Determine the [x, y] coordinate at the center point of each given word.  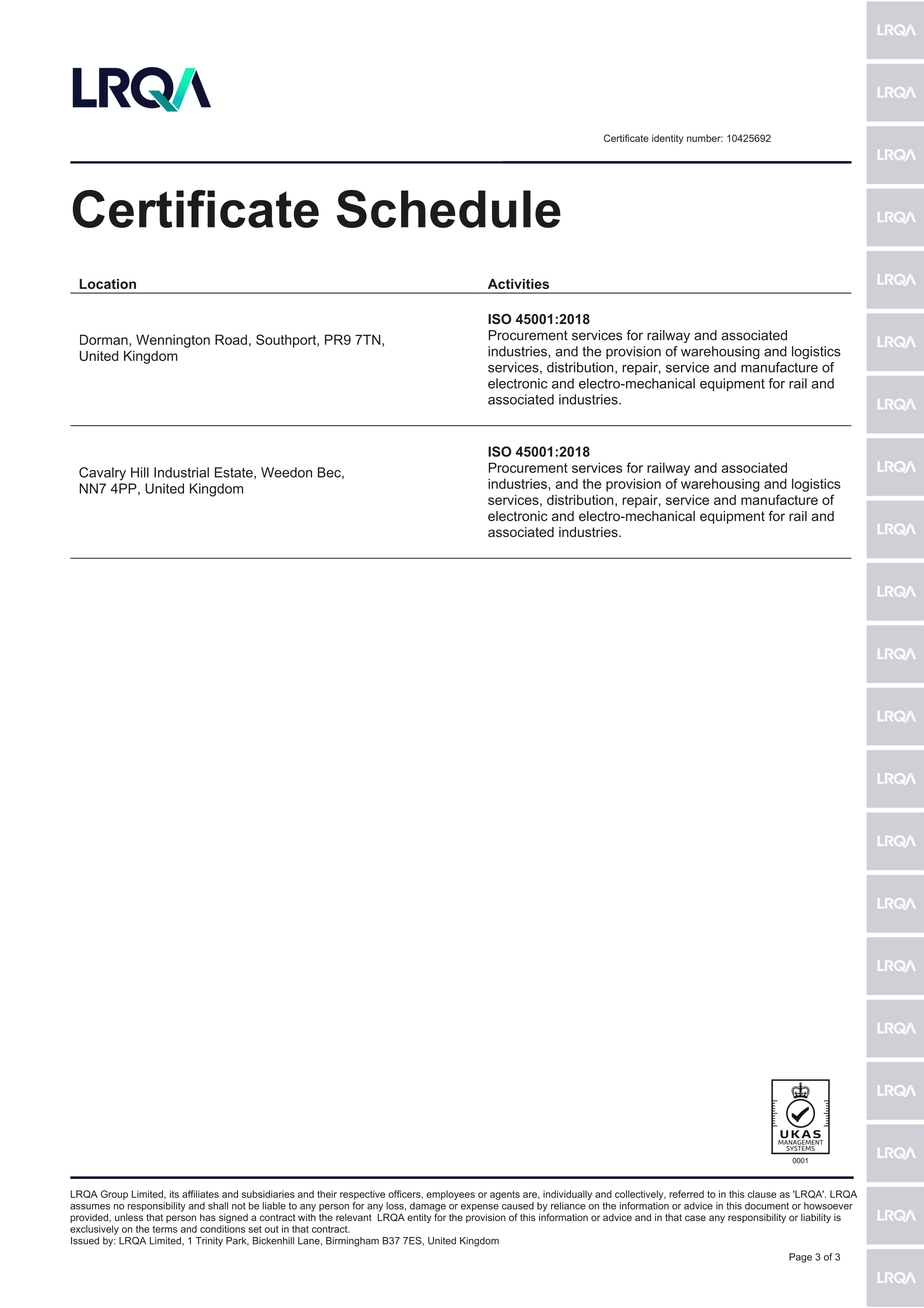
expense [480, 1209]
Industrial [181, 472]
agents [505, 1195]
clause [762, 1194]
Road [231, 339]
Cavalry [102, 474]
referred [686, 1194]
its [174, 1194]
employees [450, 1195]
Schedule [449, 209]
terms [165, 1229]
